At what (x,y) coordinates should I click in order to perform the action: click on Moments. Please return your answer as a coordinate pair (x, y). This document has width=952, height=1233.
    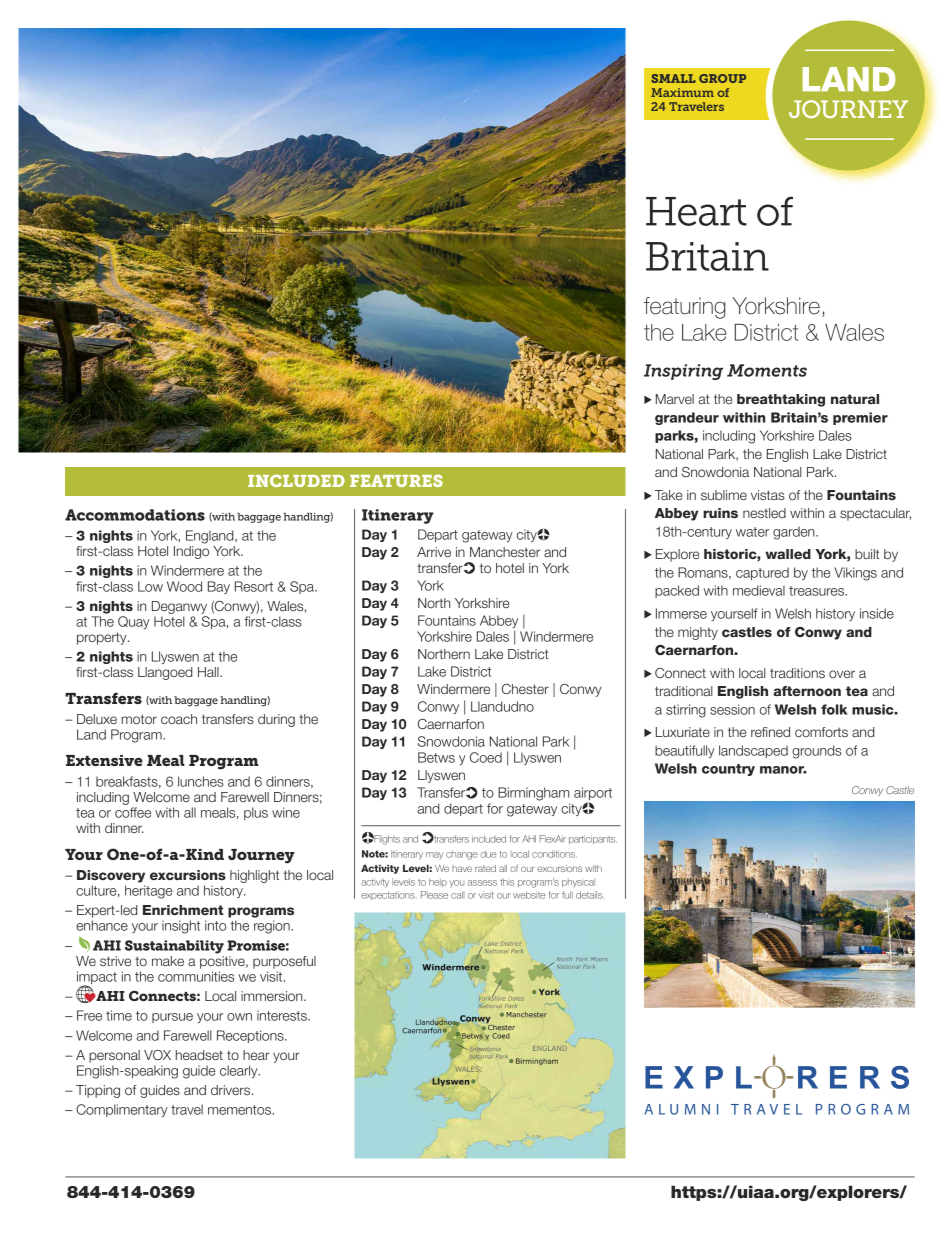
    Looking at the image, I should click on (767, 370).
